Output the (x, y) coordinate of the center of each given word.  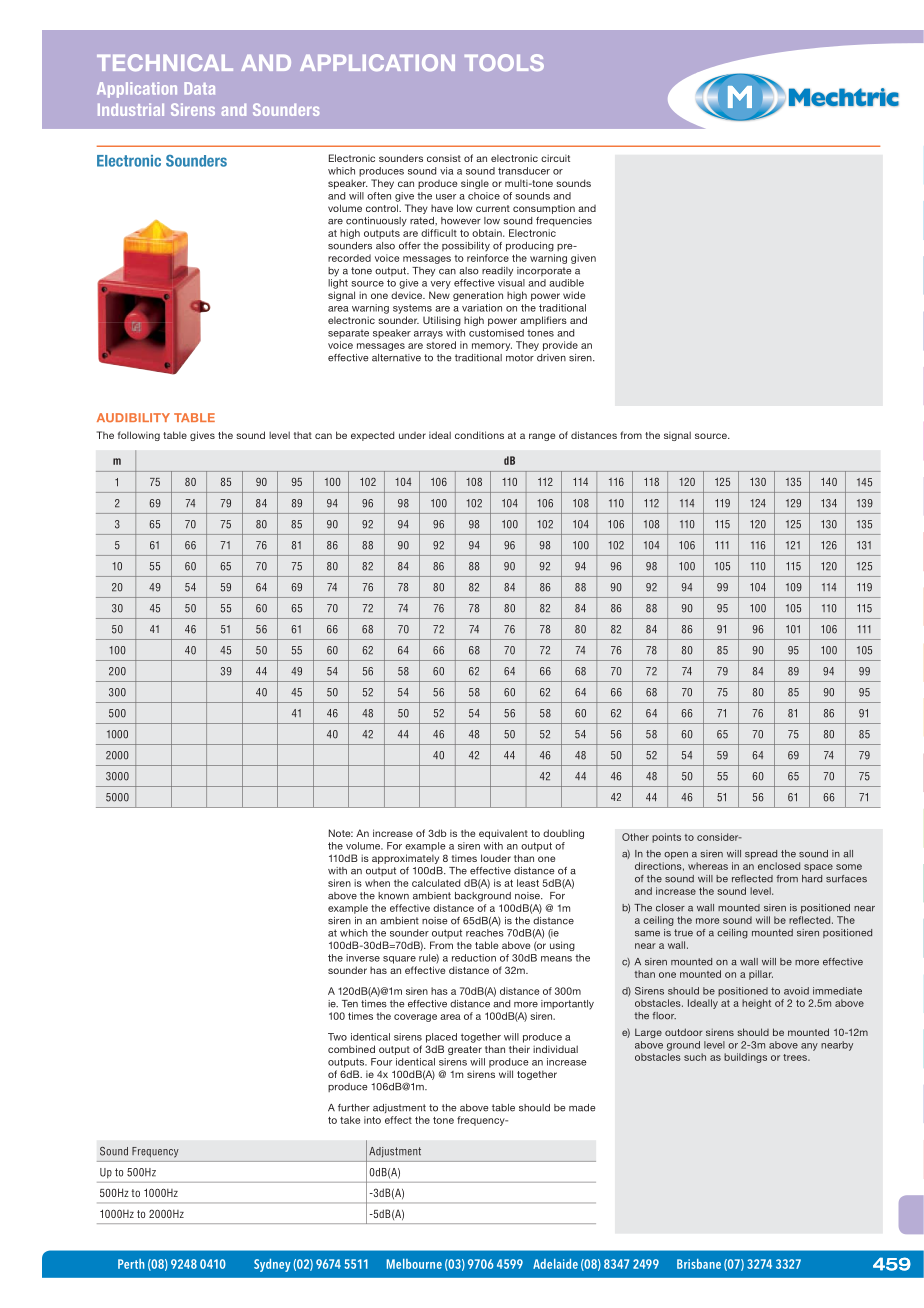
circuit (555, 158)
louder (496, 858)
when (377, 883)
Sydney (272, 1265)
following (139, 436)
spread (761, 854)
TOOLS (504, 62)
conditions (479, 435)
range (542, 437)
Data (200, 88)
